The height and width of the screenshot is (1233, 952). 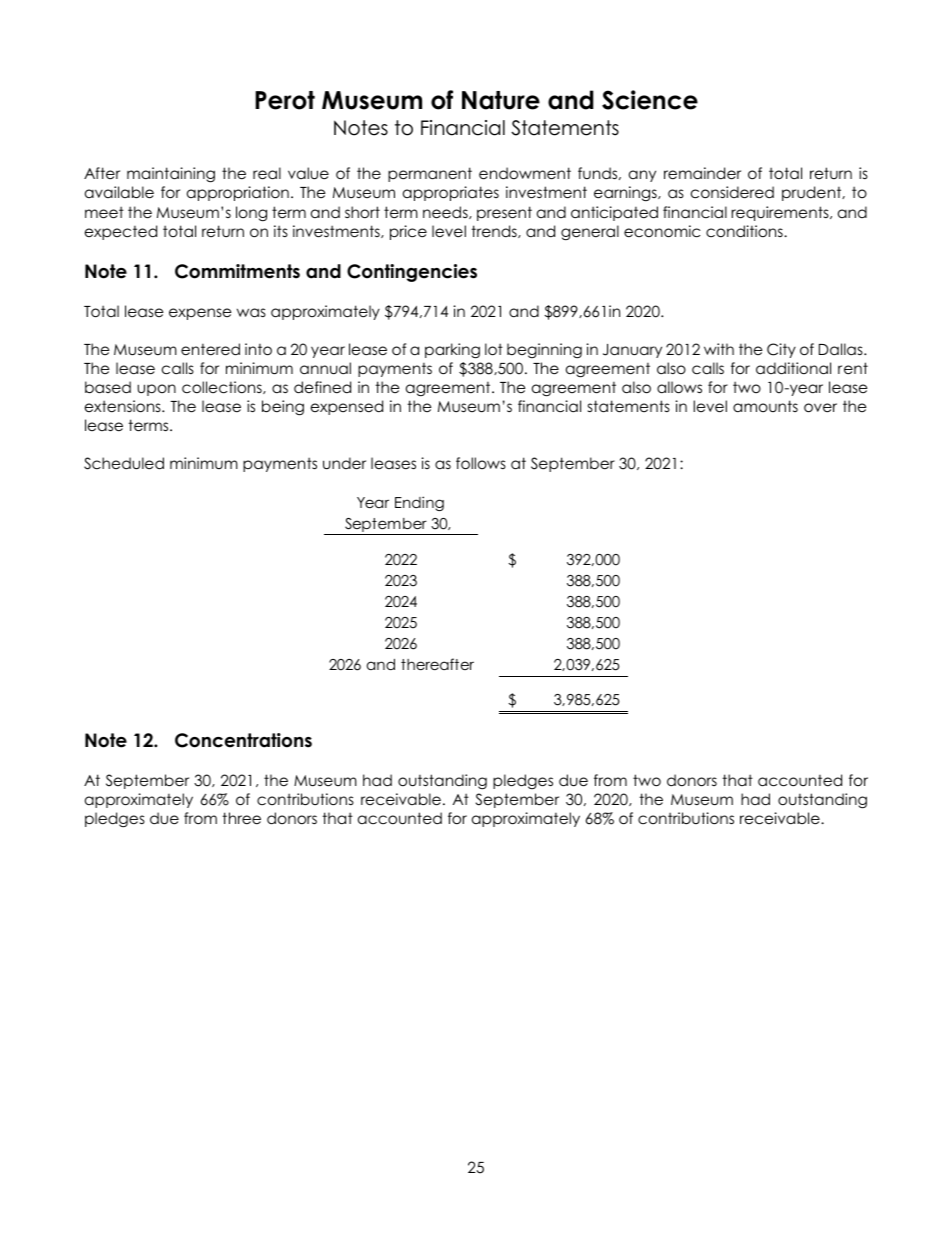 I want to click on Science, so click(x=650, y=100).
